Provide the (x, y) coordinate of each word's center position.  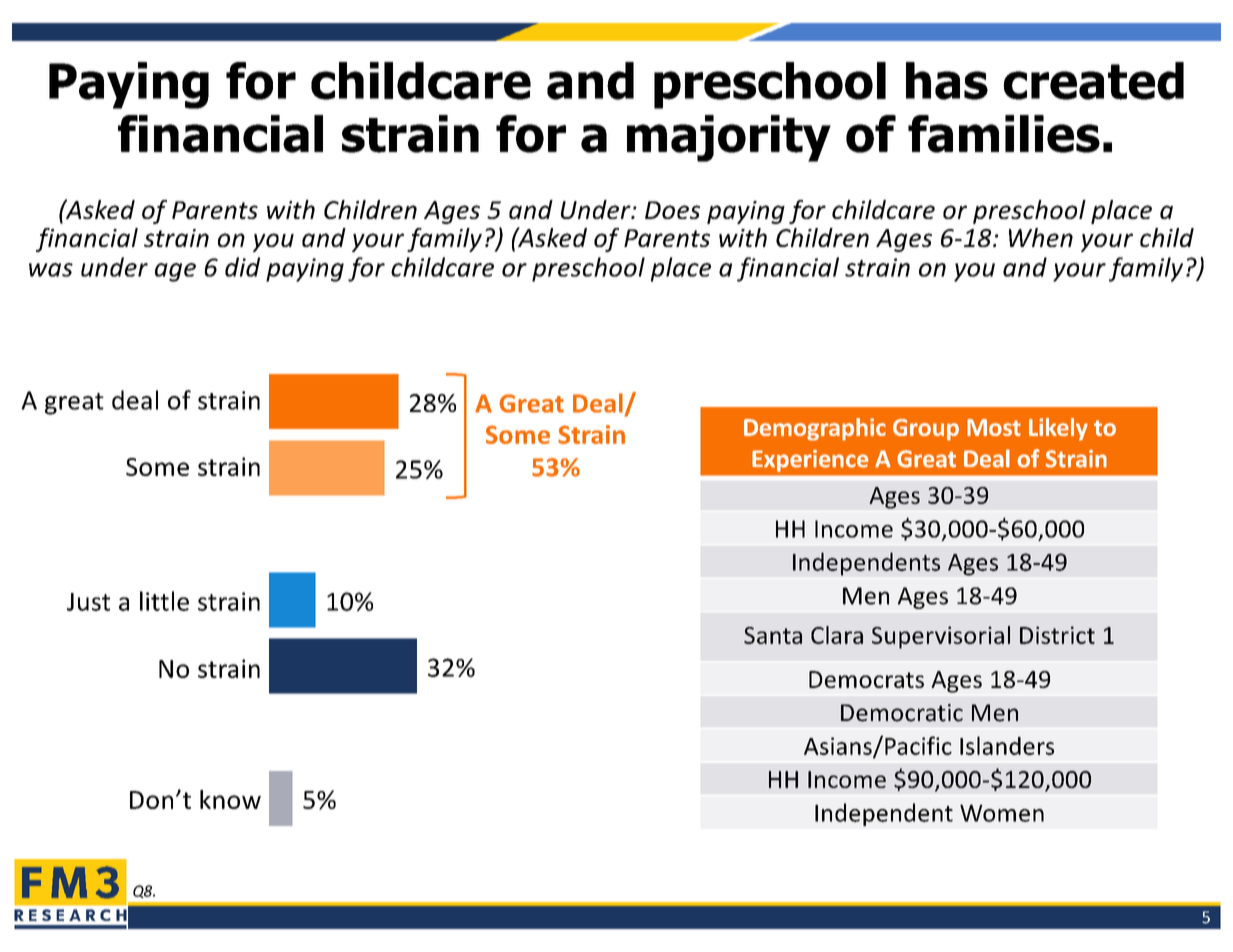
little (164, 601)
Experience (810, 461)
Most (994, 427)
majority (729, 138)
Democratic (902, 713)
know (230, 799)
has (947, 81)
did (242, 267)
